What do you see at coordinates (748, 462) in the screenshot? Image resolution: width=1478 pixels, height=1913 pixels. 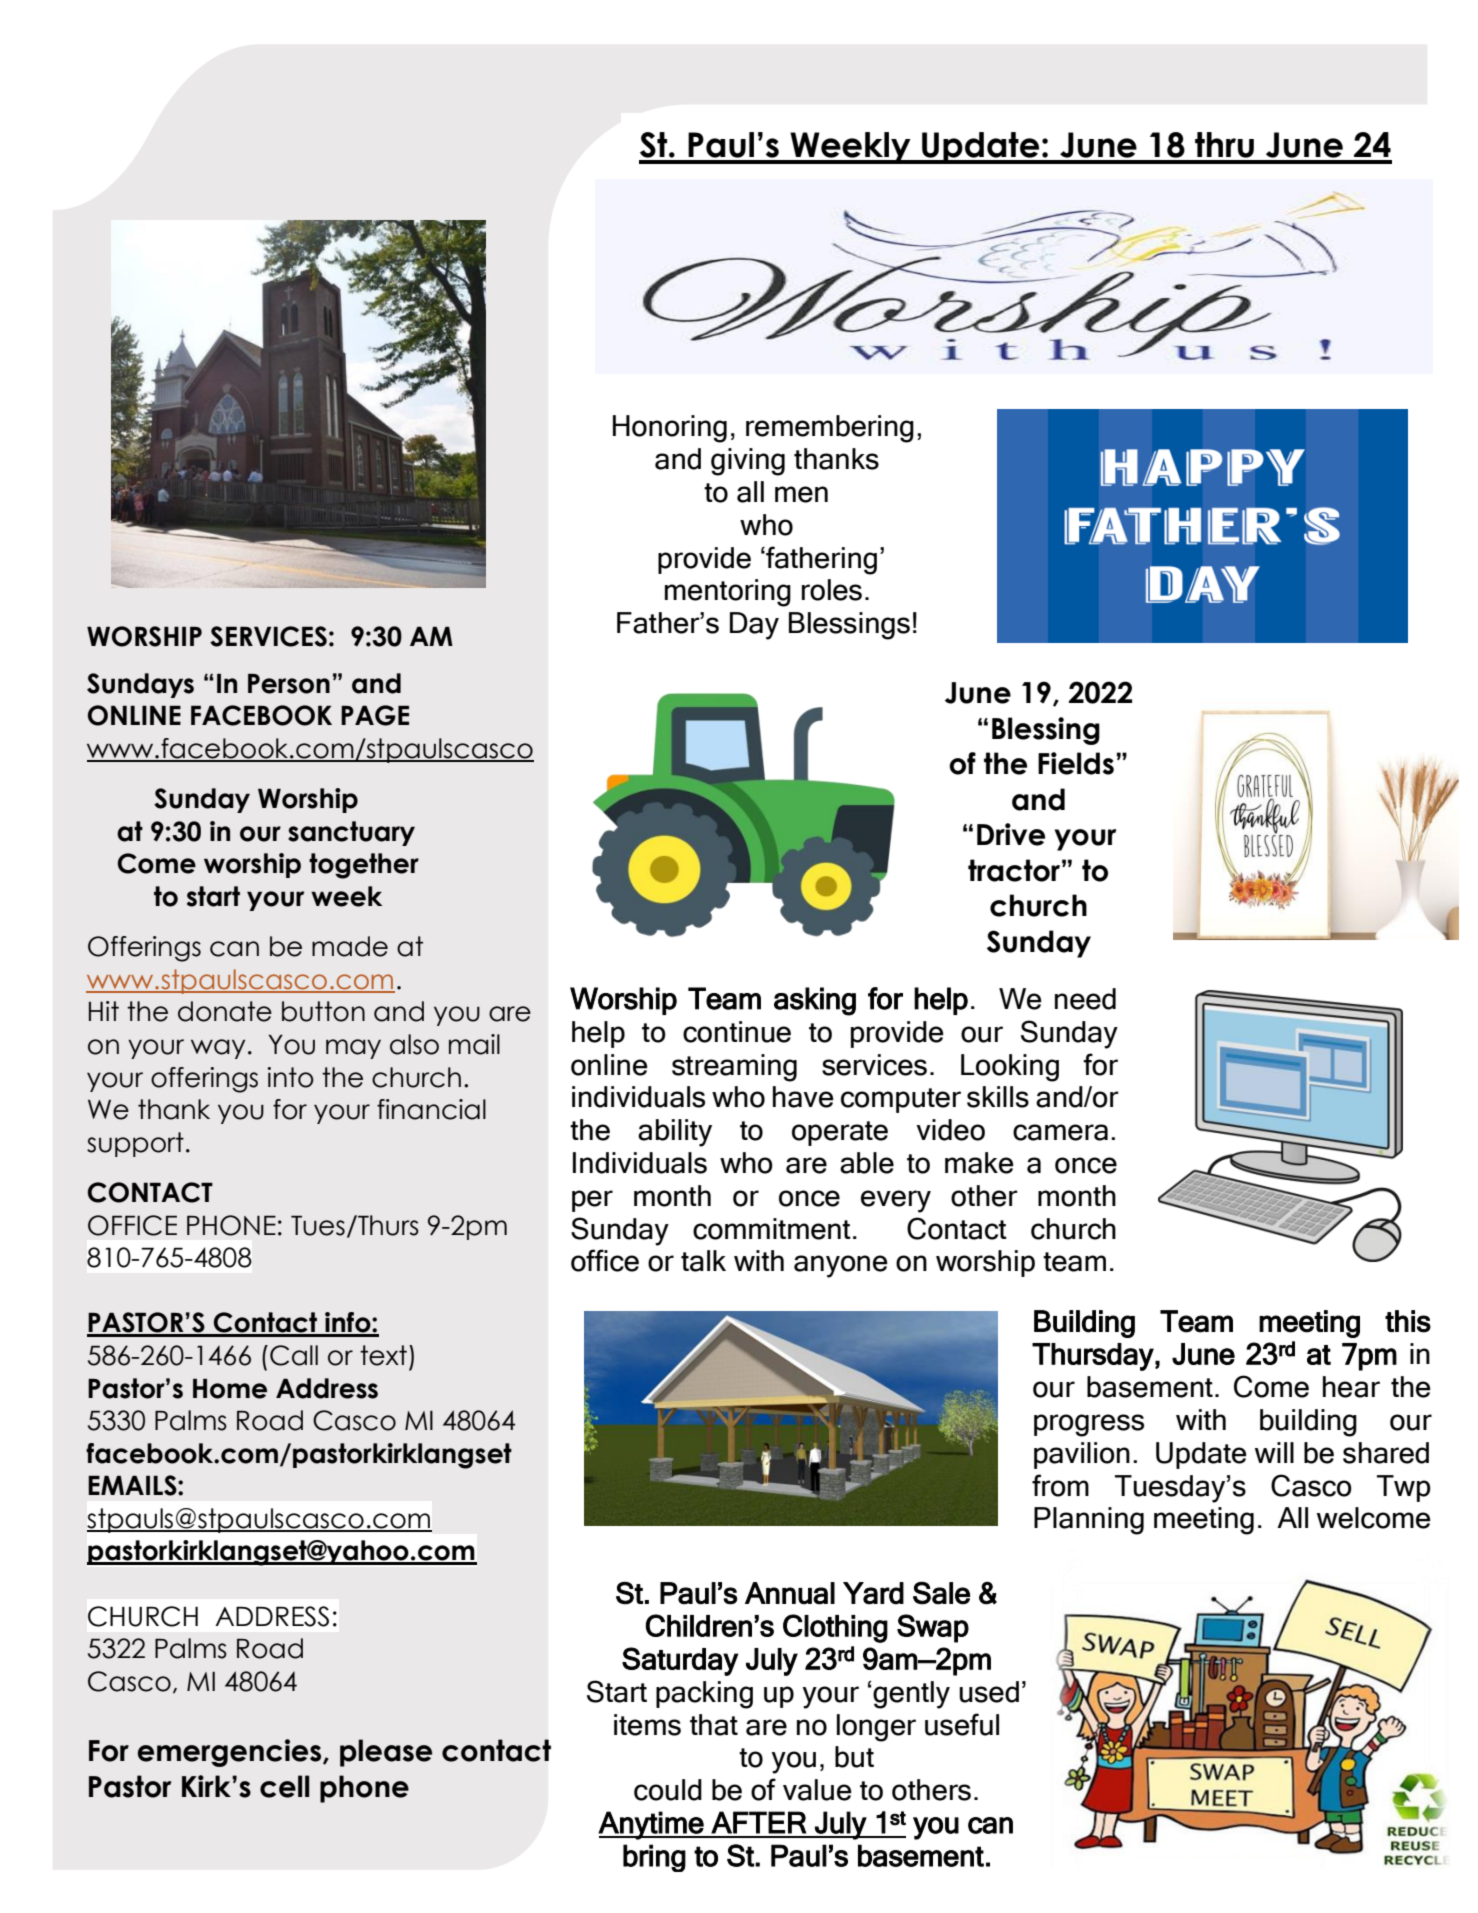 I see `giving` at bounding box center [748, 462].
